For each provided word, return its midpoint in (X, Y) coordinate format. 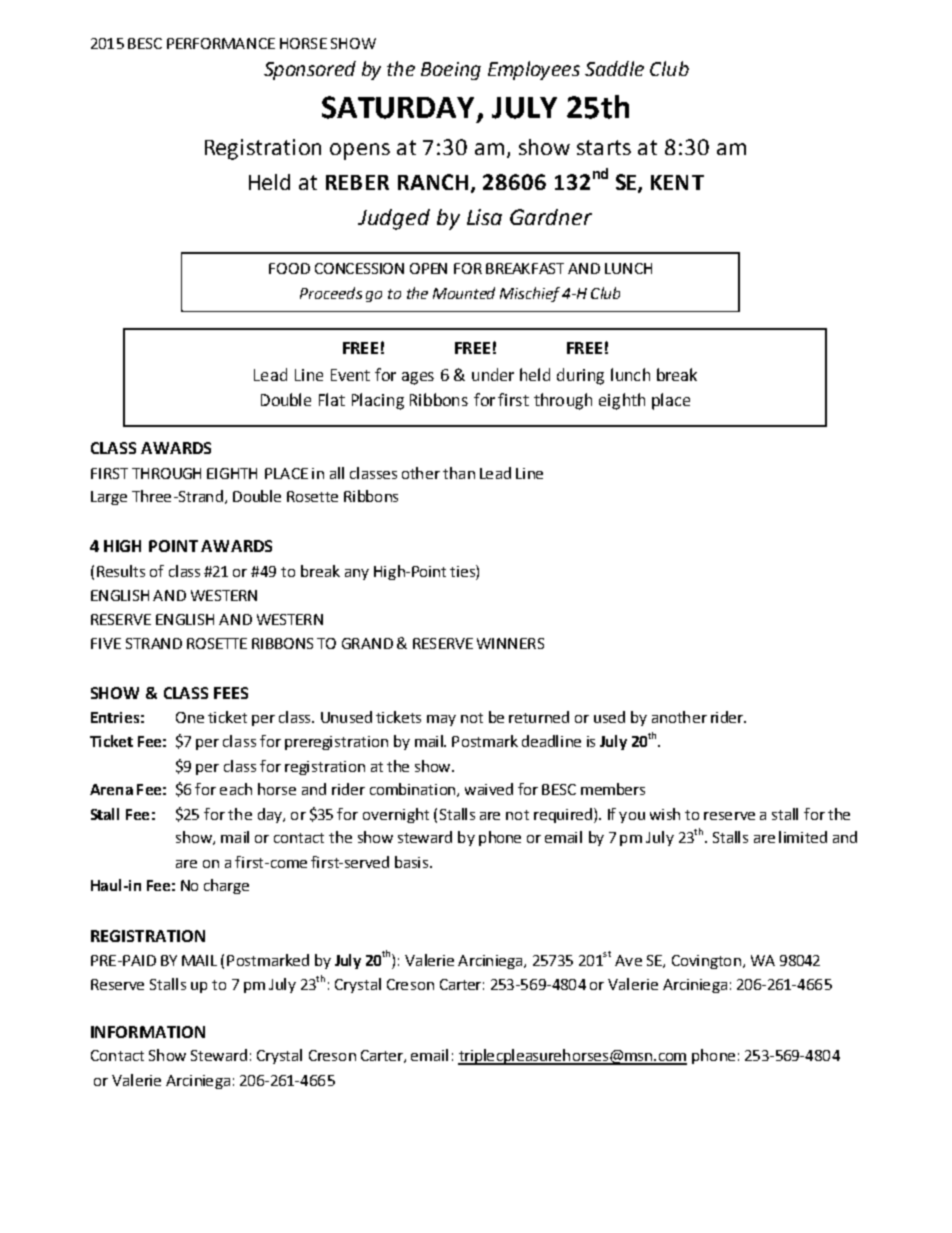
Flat (332, 399)
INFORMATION (148, 1032)
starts (604, 147)
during (580, 376)
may (441, 720)
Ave (628, 960)
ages (418, 378)
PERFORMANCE (221, 43)
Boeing (451, 71)
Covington (706, 962)
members (613, 789)
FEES (231, 693)
